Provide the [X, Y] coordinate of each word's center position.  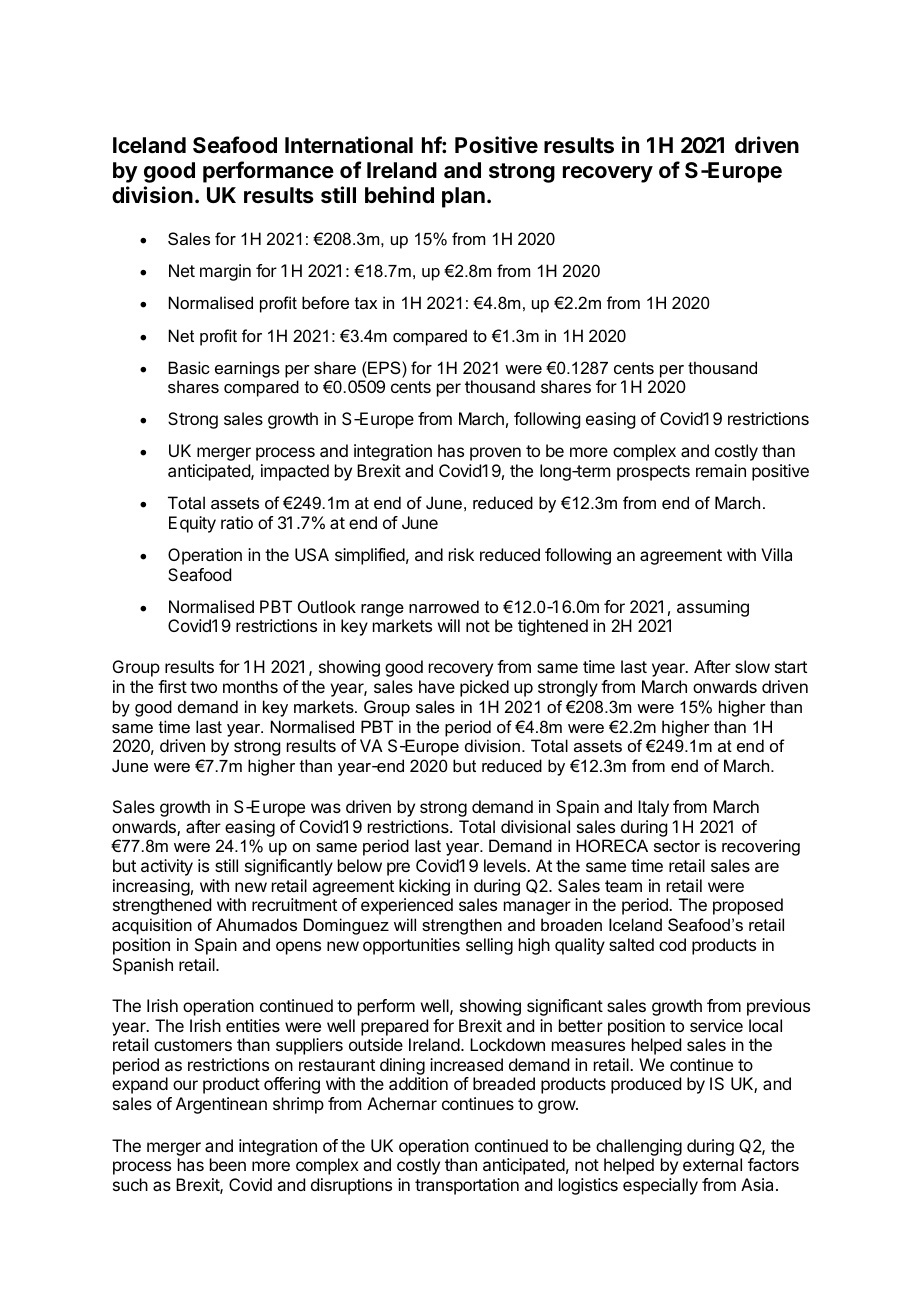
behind [399, 195]
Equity [192, 524]
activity [167, 867]
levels [506, 865]
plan [463, 197]
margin [225, 272]
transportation [467, 1186]
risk [461, 554]
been [228, 1164]
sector [677, 846]
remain [721, 470]
